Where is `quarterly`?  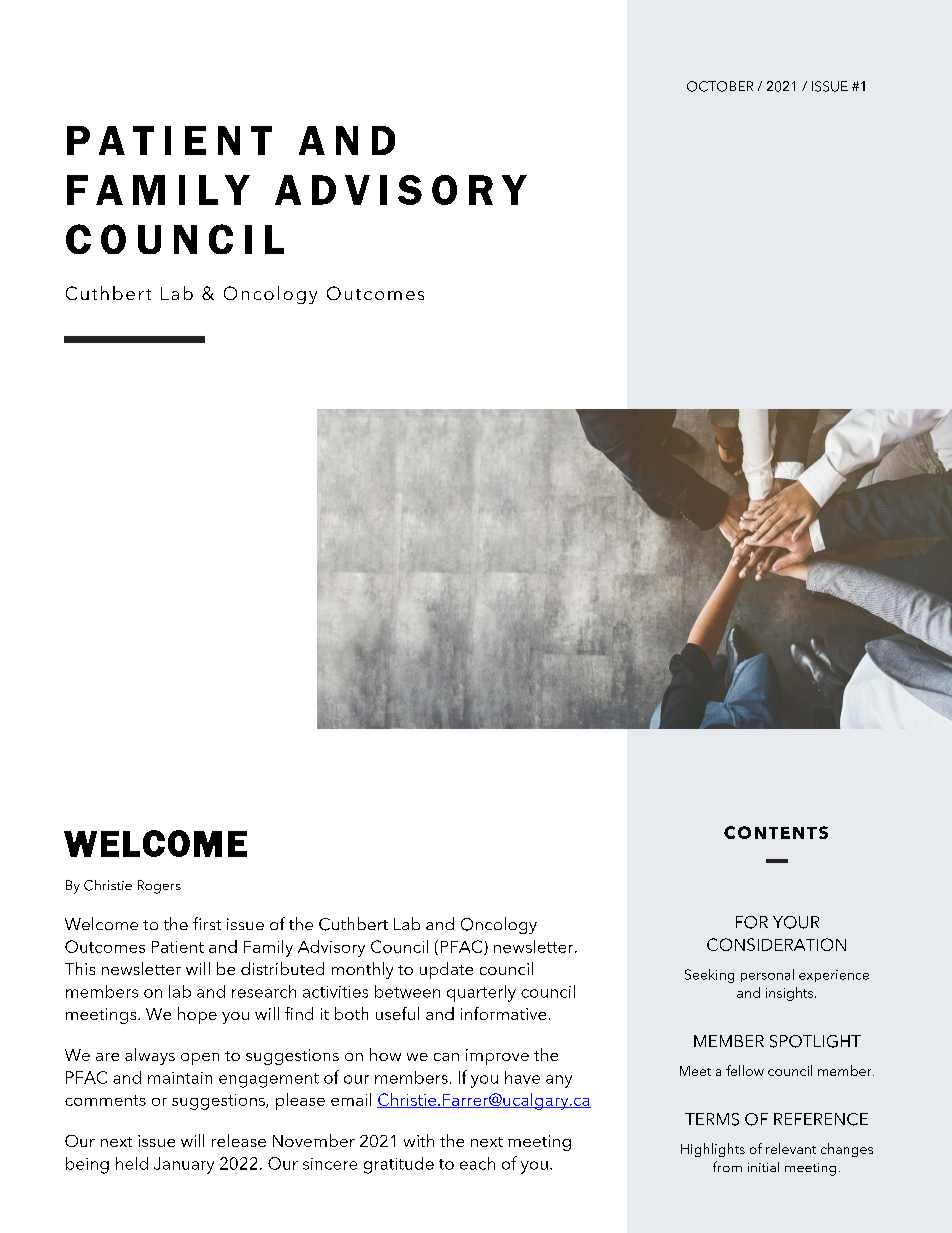 quarterly is located at coordinates (481, 993).
